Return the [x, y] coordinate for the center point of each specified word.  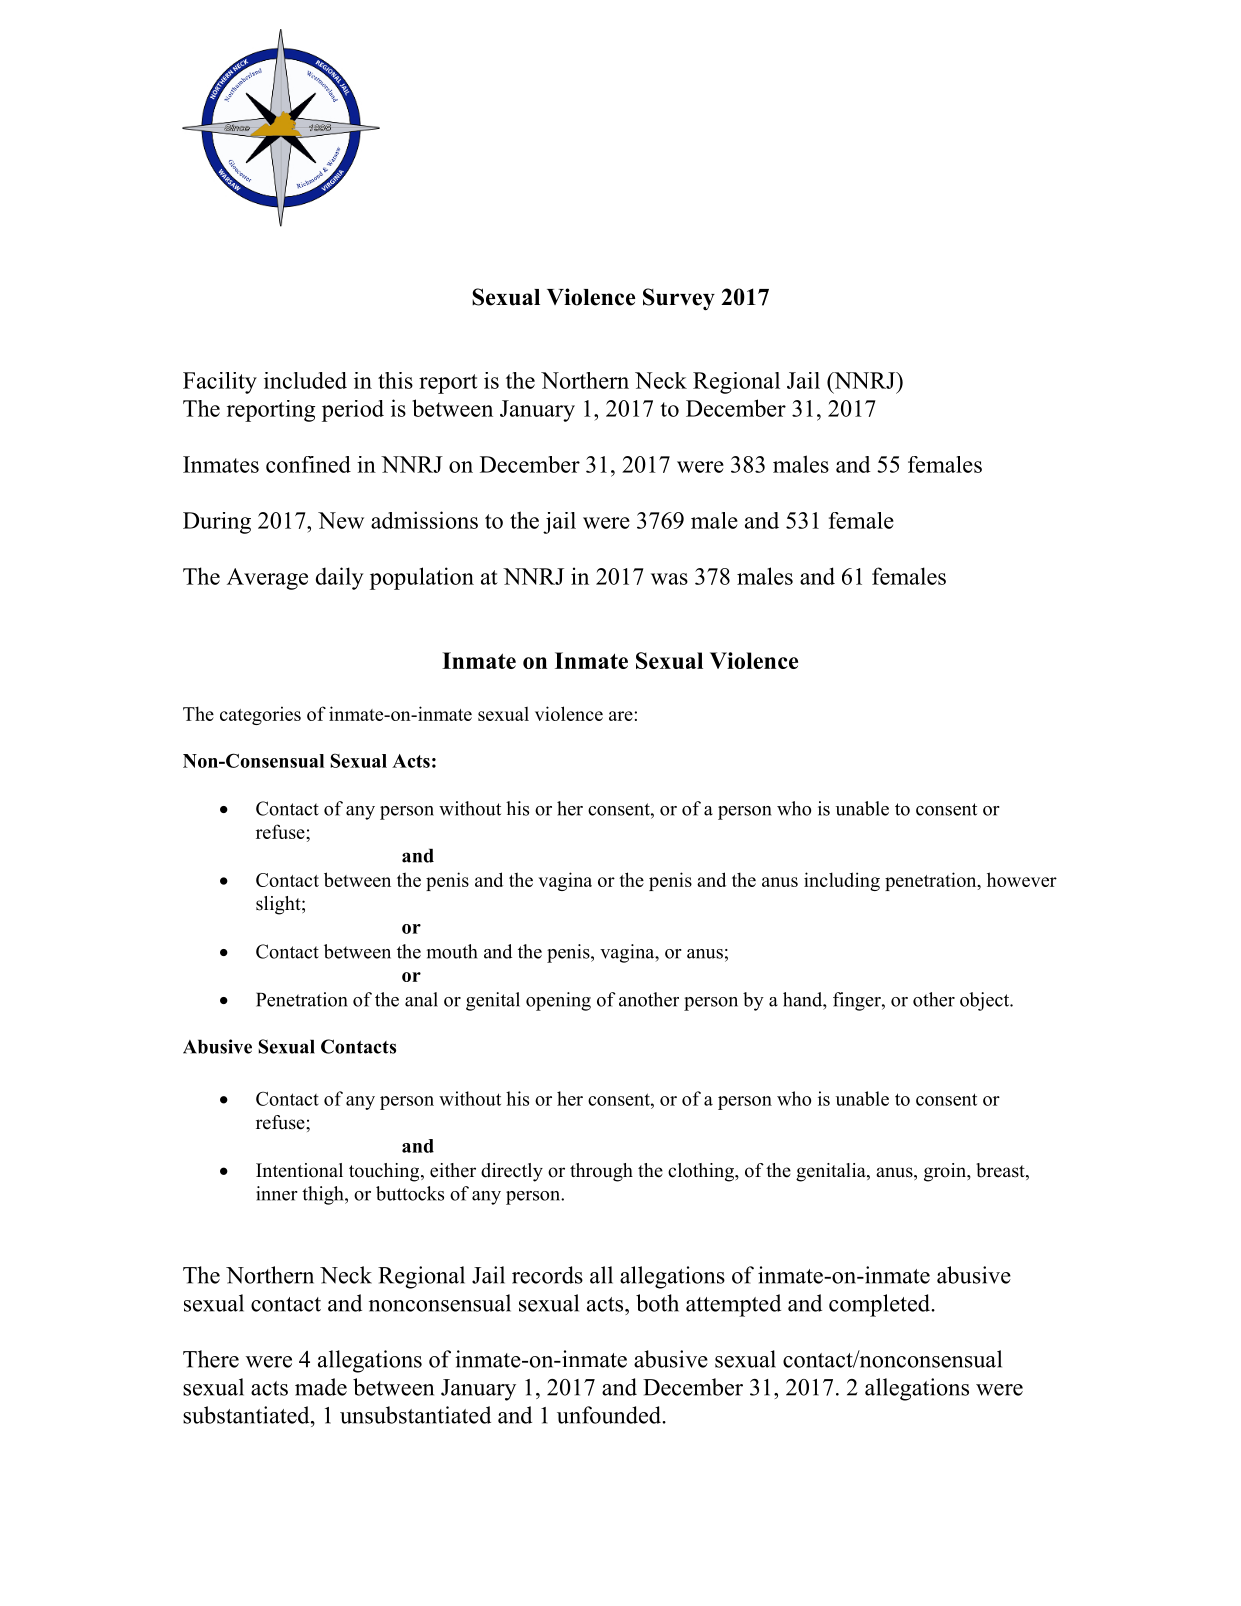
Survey [679, 299]
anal [421, 999]
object [986, 1001]
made [321, 1387]
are [621, 716]
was [669, 579]
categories [260, 715]
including [842, 881]
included [305, 380]
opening [558, 1001]
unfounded [610, 1415]
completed [880, 1305]
